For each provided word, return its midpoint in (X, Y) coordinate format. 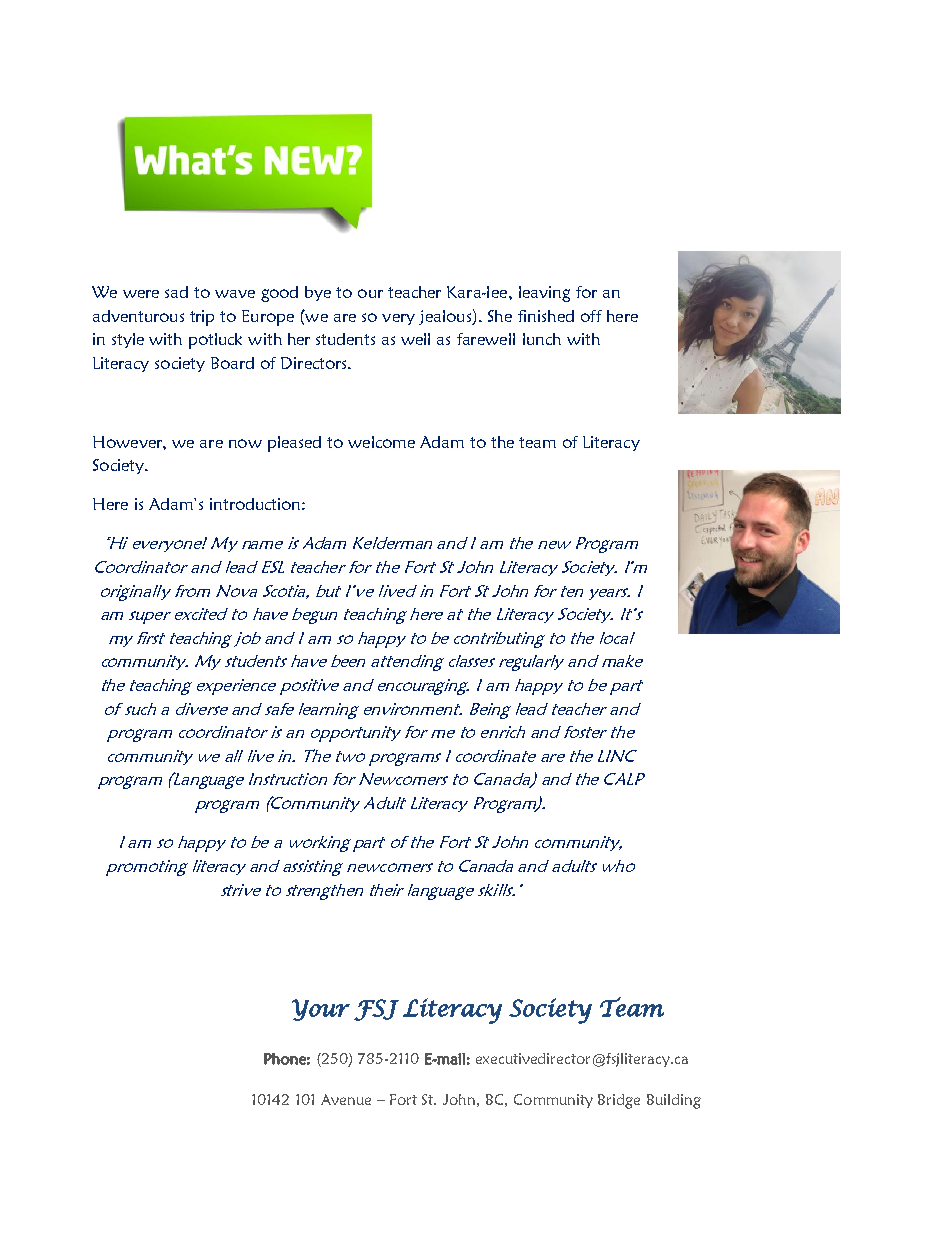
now (245, 443)
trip (202, 318)
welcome (381, 442)
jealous (446, 317)
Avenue (346, 1099)
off (591, 316)
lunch (542, 339)
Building (674, 1101)
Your (321, 1010)
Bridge (619, 1101)
